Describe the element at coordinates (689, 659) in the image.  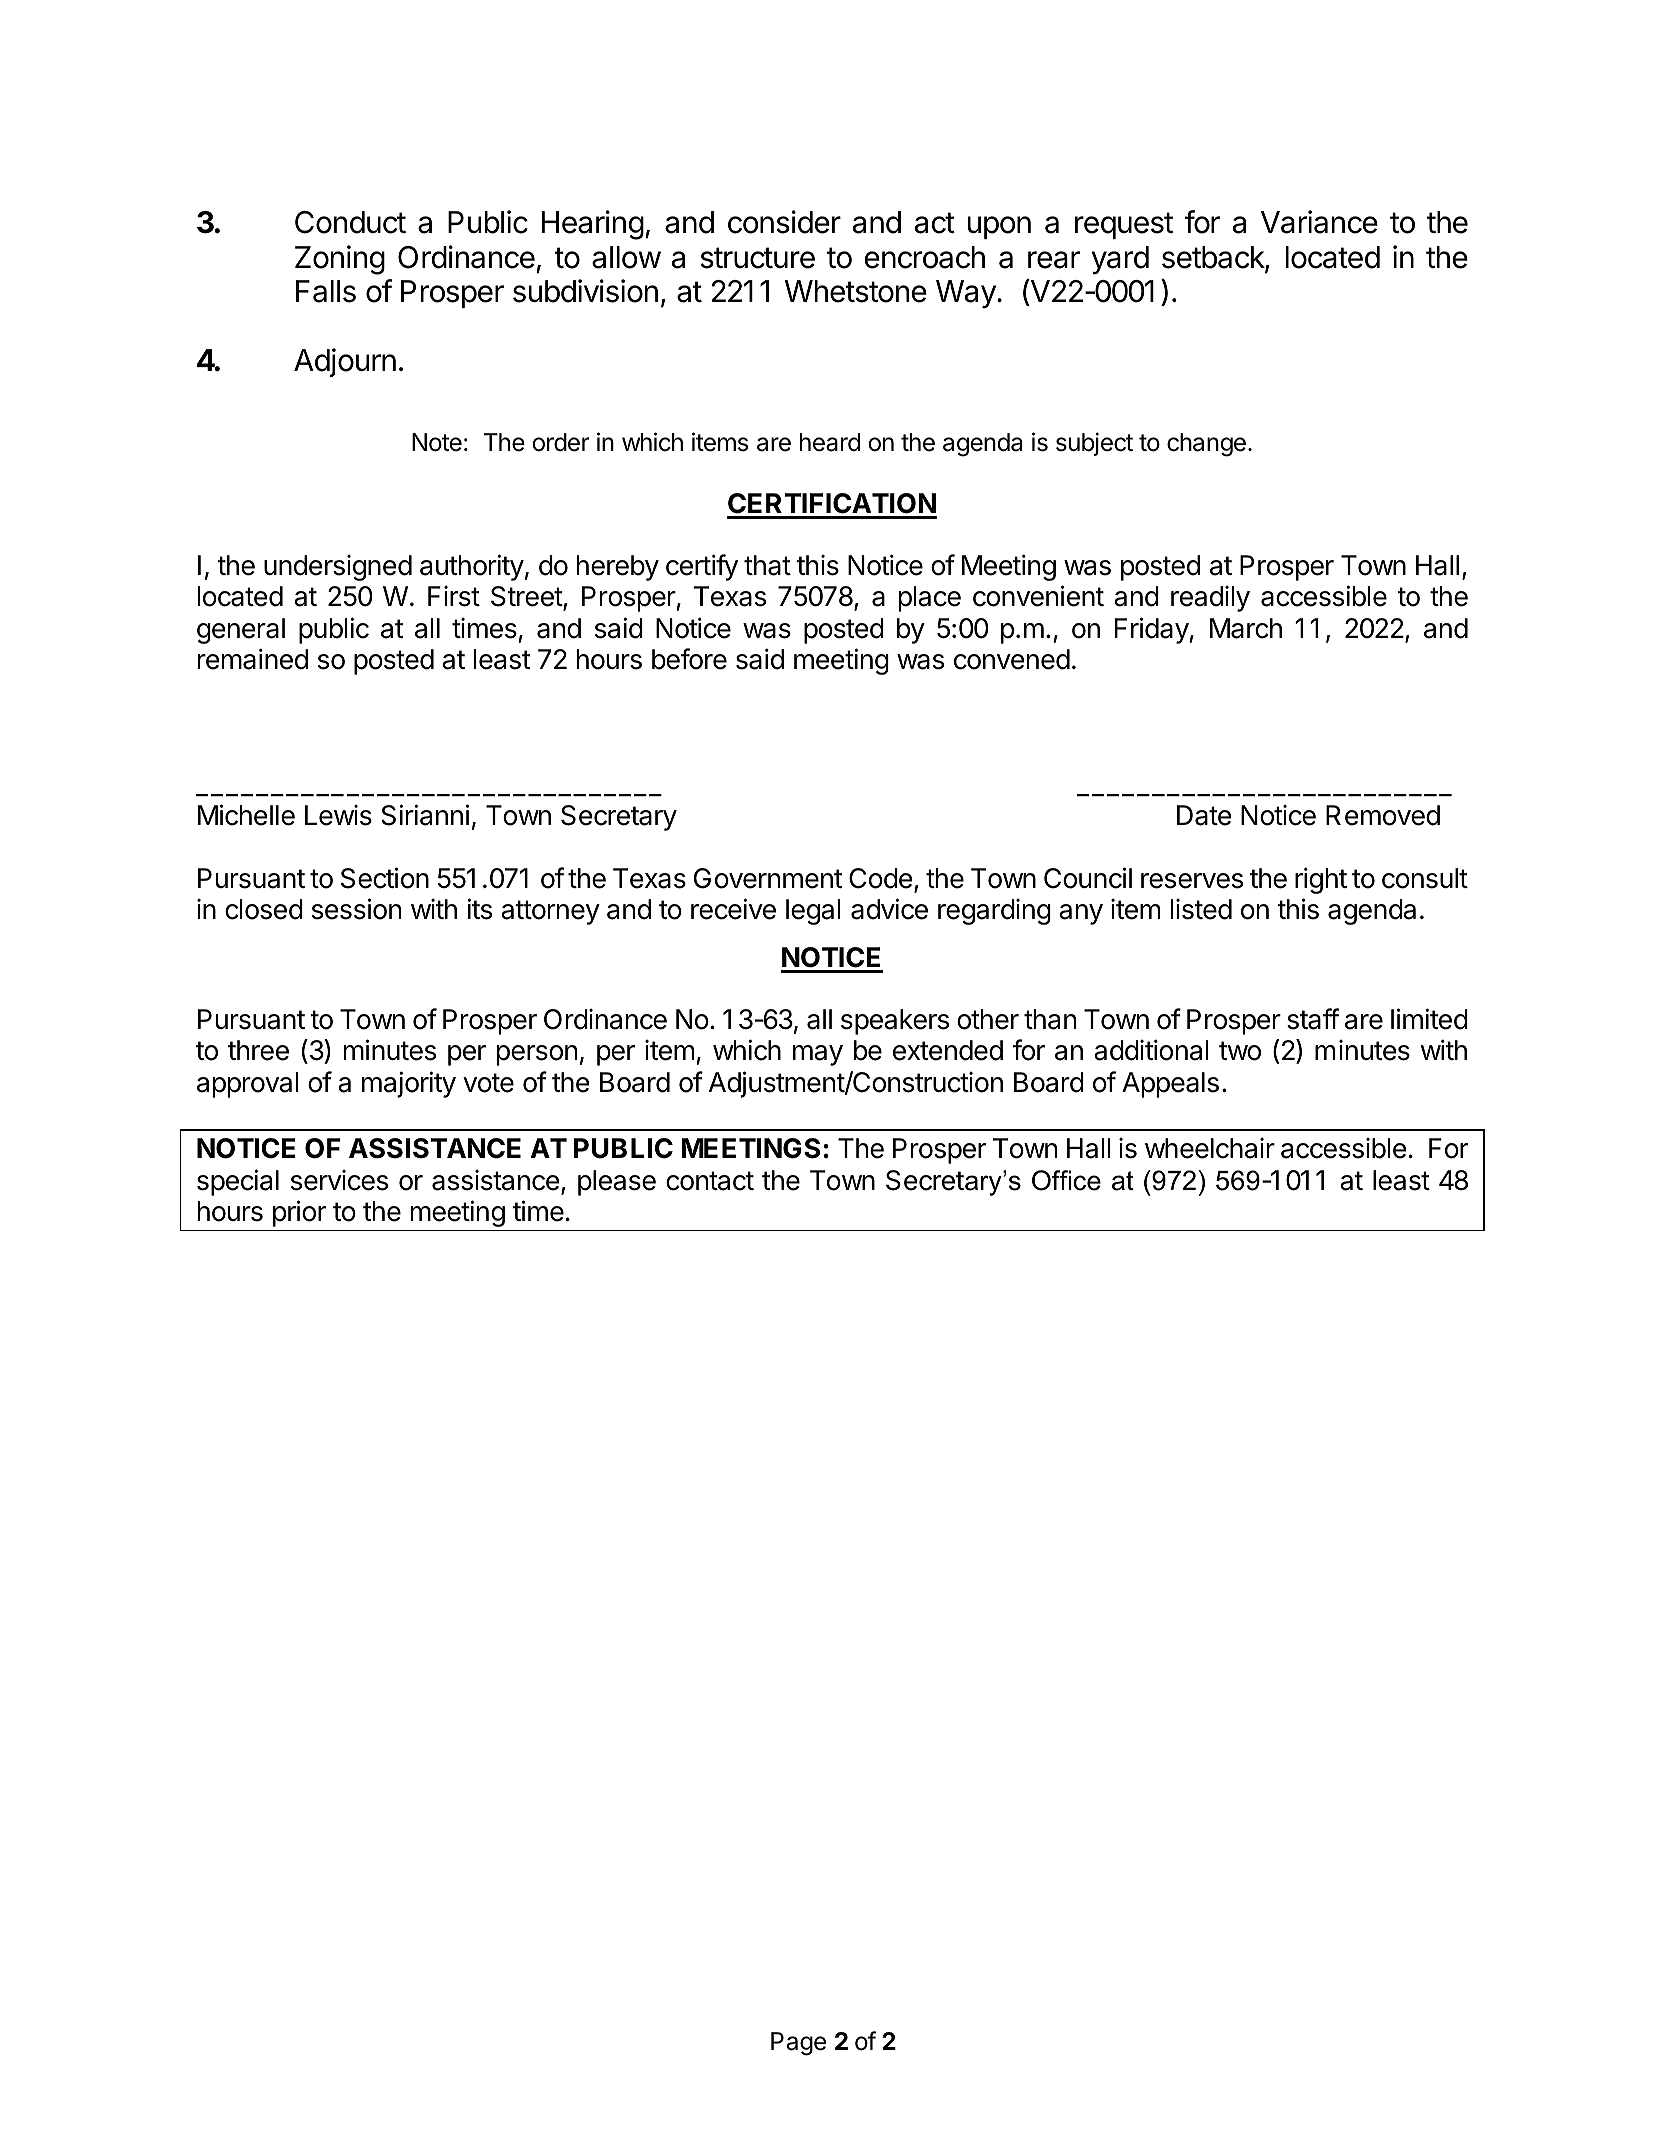
I see `before` at that location.
